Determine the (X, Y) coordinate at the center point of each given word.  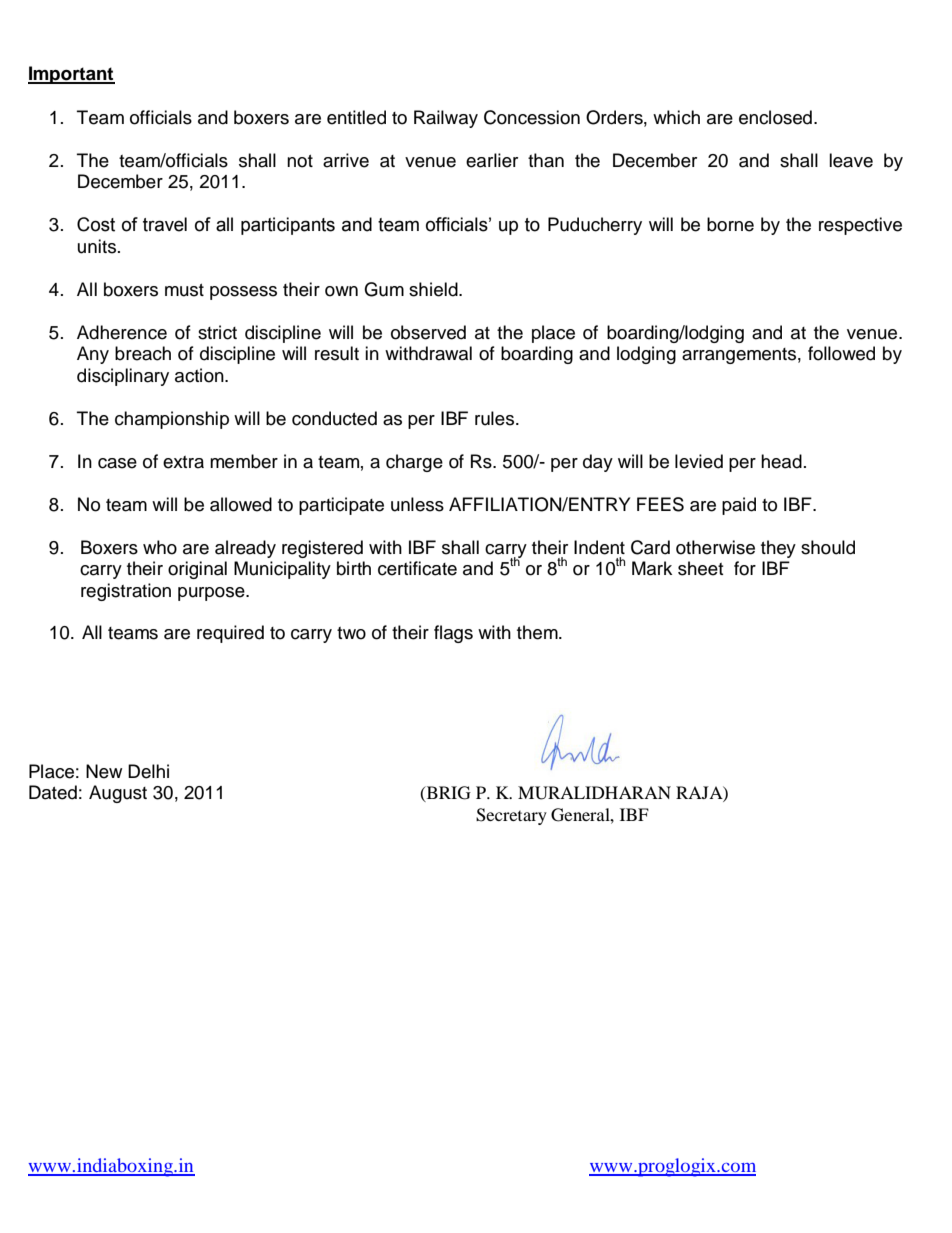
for (745, 568)
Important (71, 75)
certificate (417, 568)
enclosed (775, 117)
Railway (446, 119)
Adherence (122, 332)
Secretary (511, 816)
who (160, 547)
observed (428, 332)
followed (841, 353)
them (538, 632)
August (118, 794)
